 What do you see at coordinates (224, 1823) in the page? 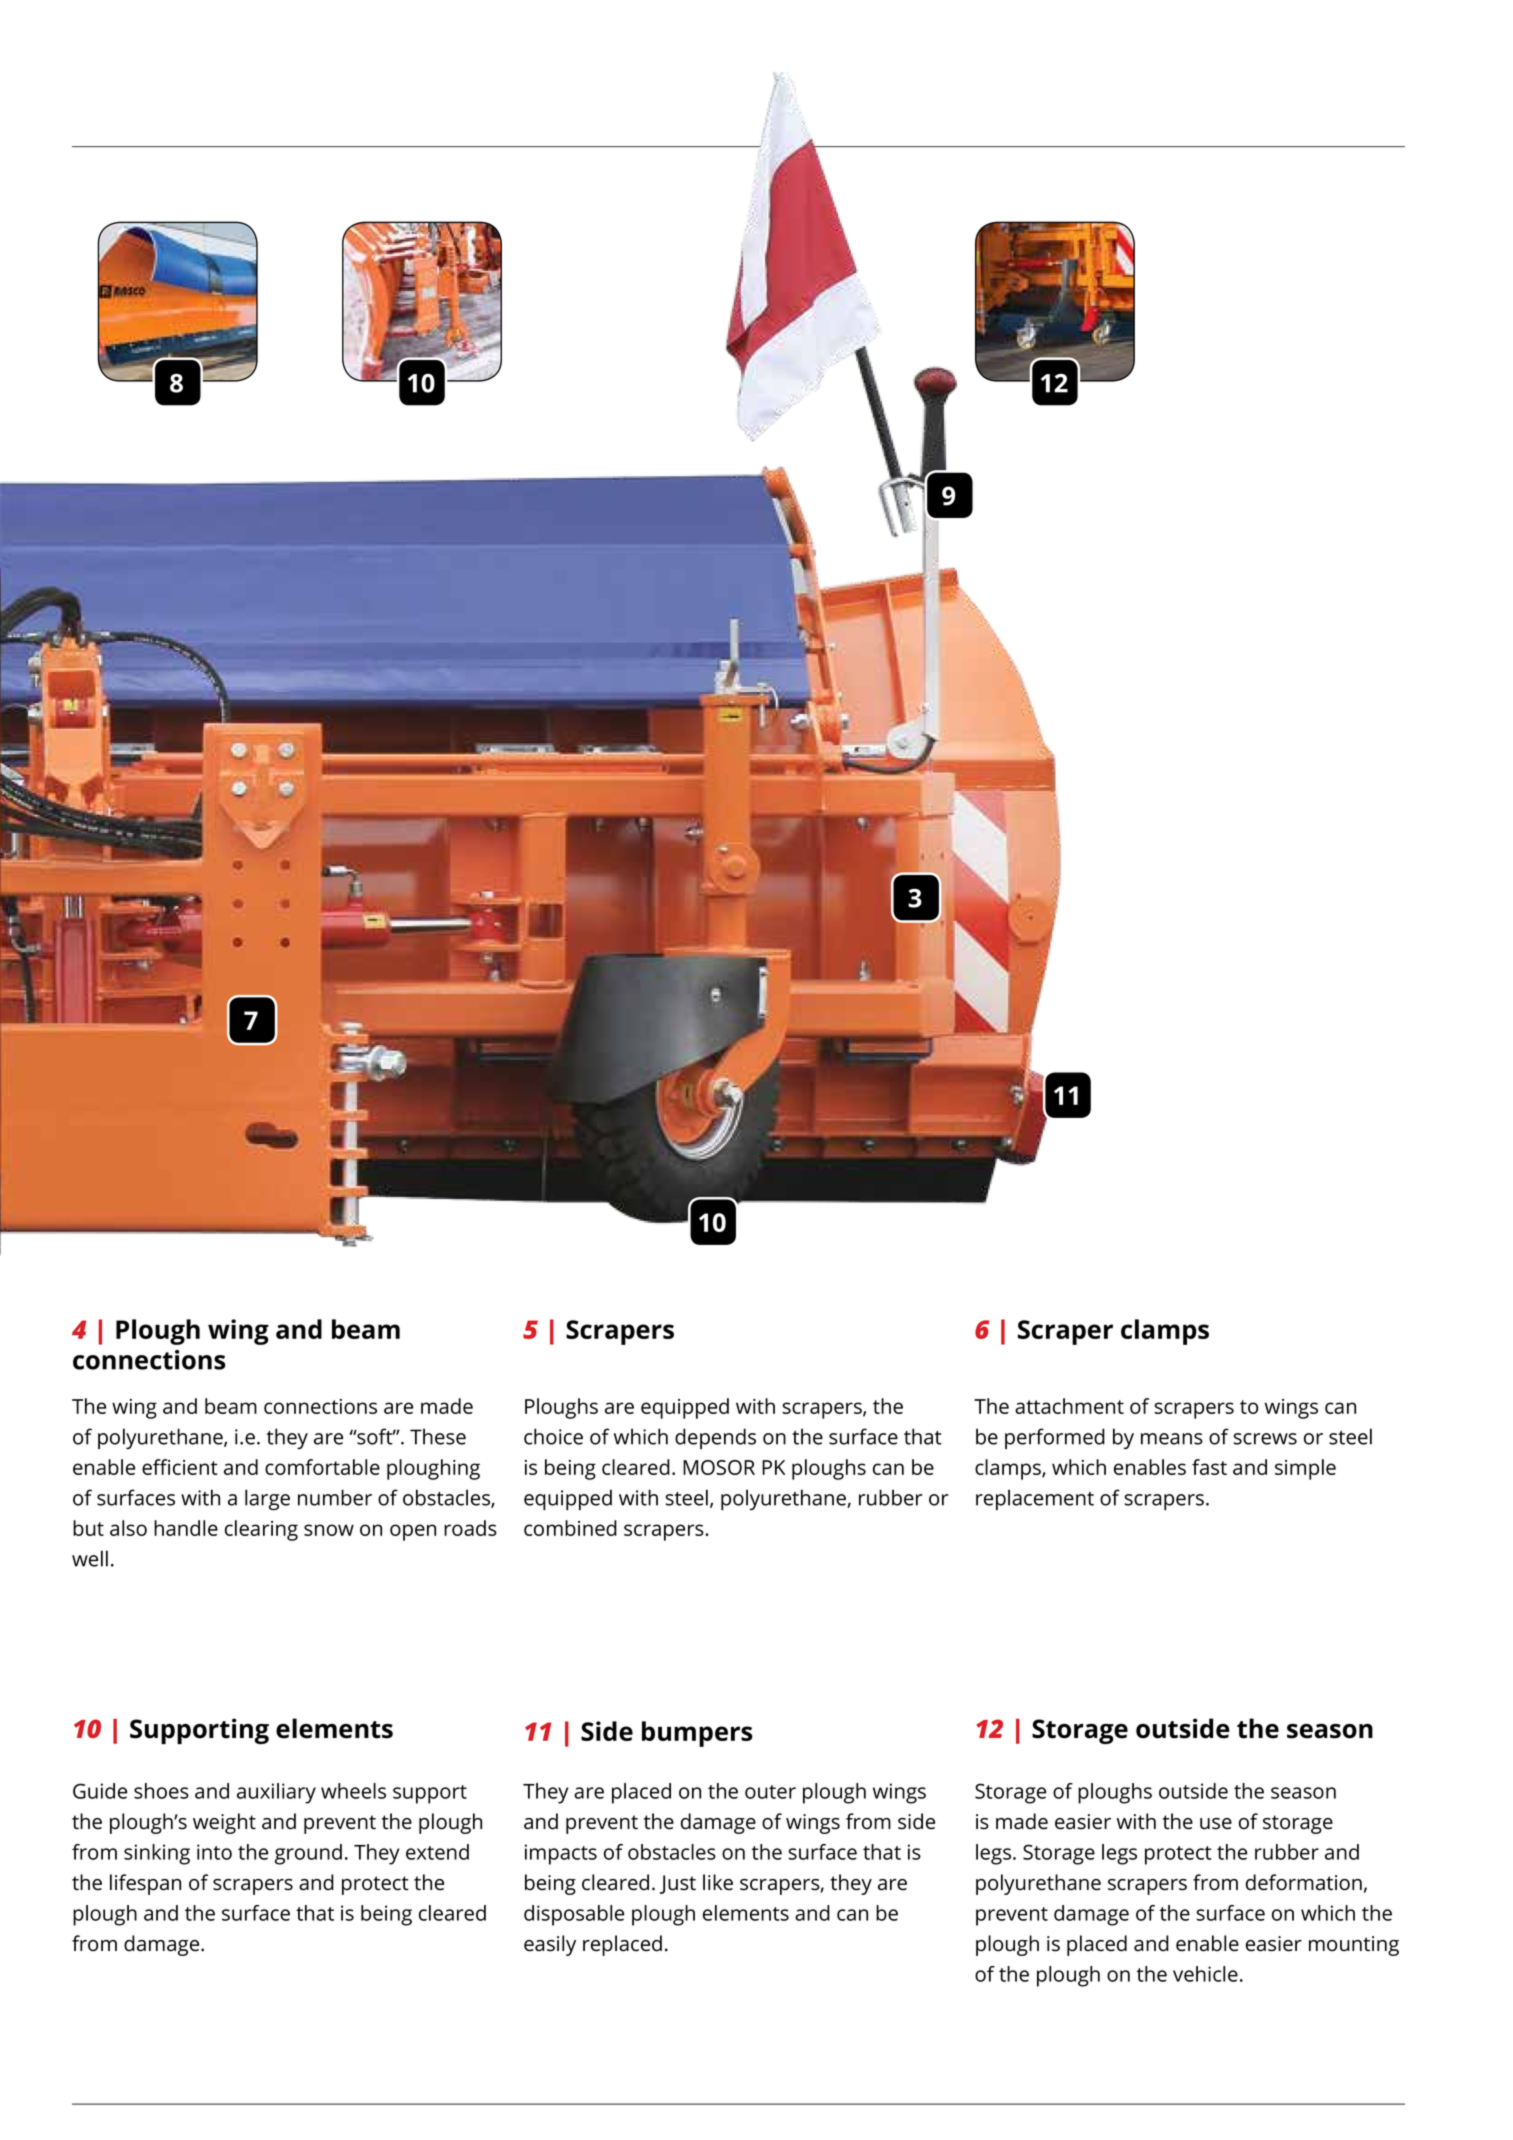
I see `weight` at bounding box center [224, 1823].
